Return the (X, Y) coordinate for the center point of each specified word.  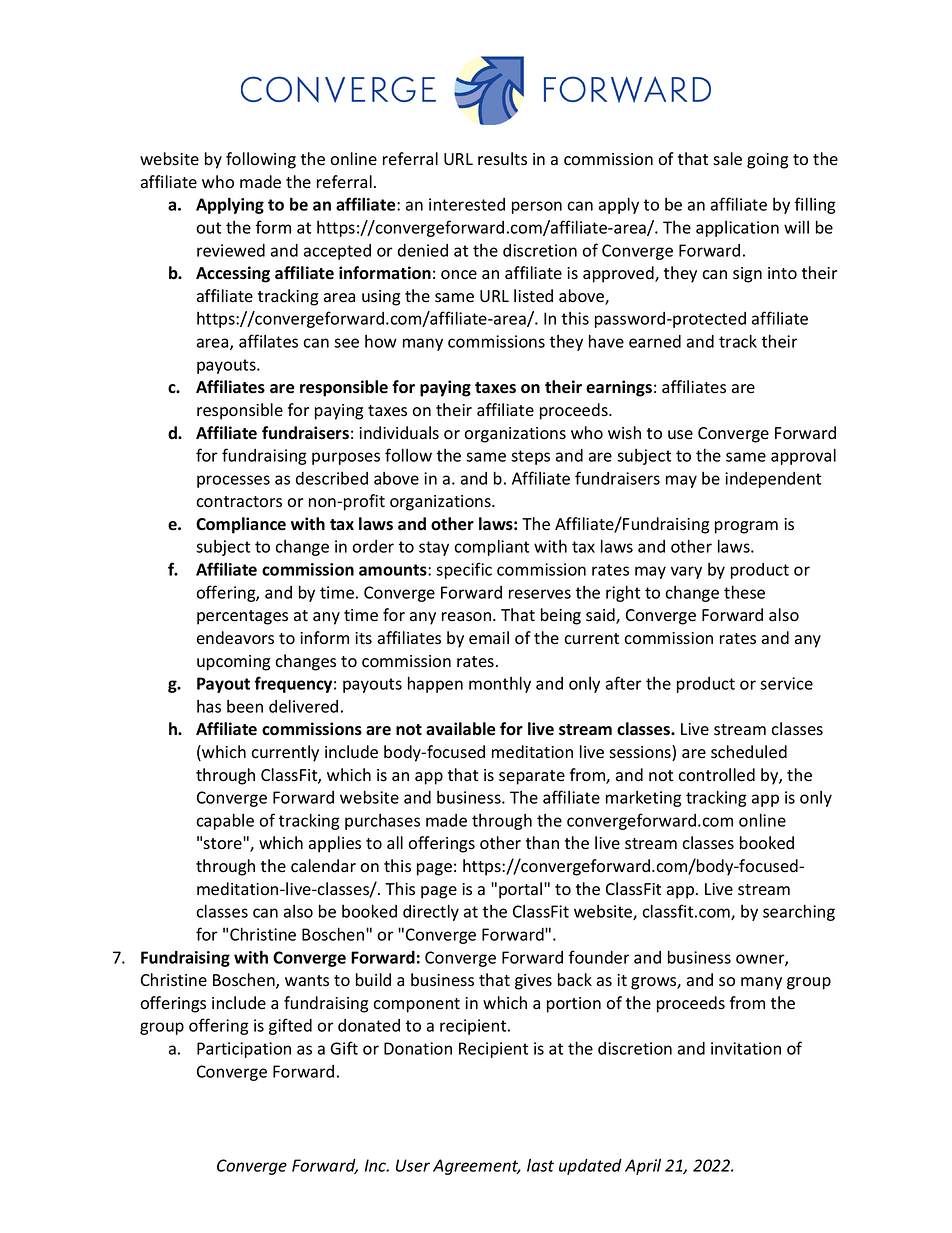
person (537, 207)
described (332, 478)
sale (727, 159)
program (746, 527)
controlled (716, 775)
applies (335, 844)
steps (530, 457)
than (542, 842)
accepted (337, 252)
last (540, 1165)
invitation (746, 1048)
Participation (244, 1050)
